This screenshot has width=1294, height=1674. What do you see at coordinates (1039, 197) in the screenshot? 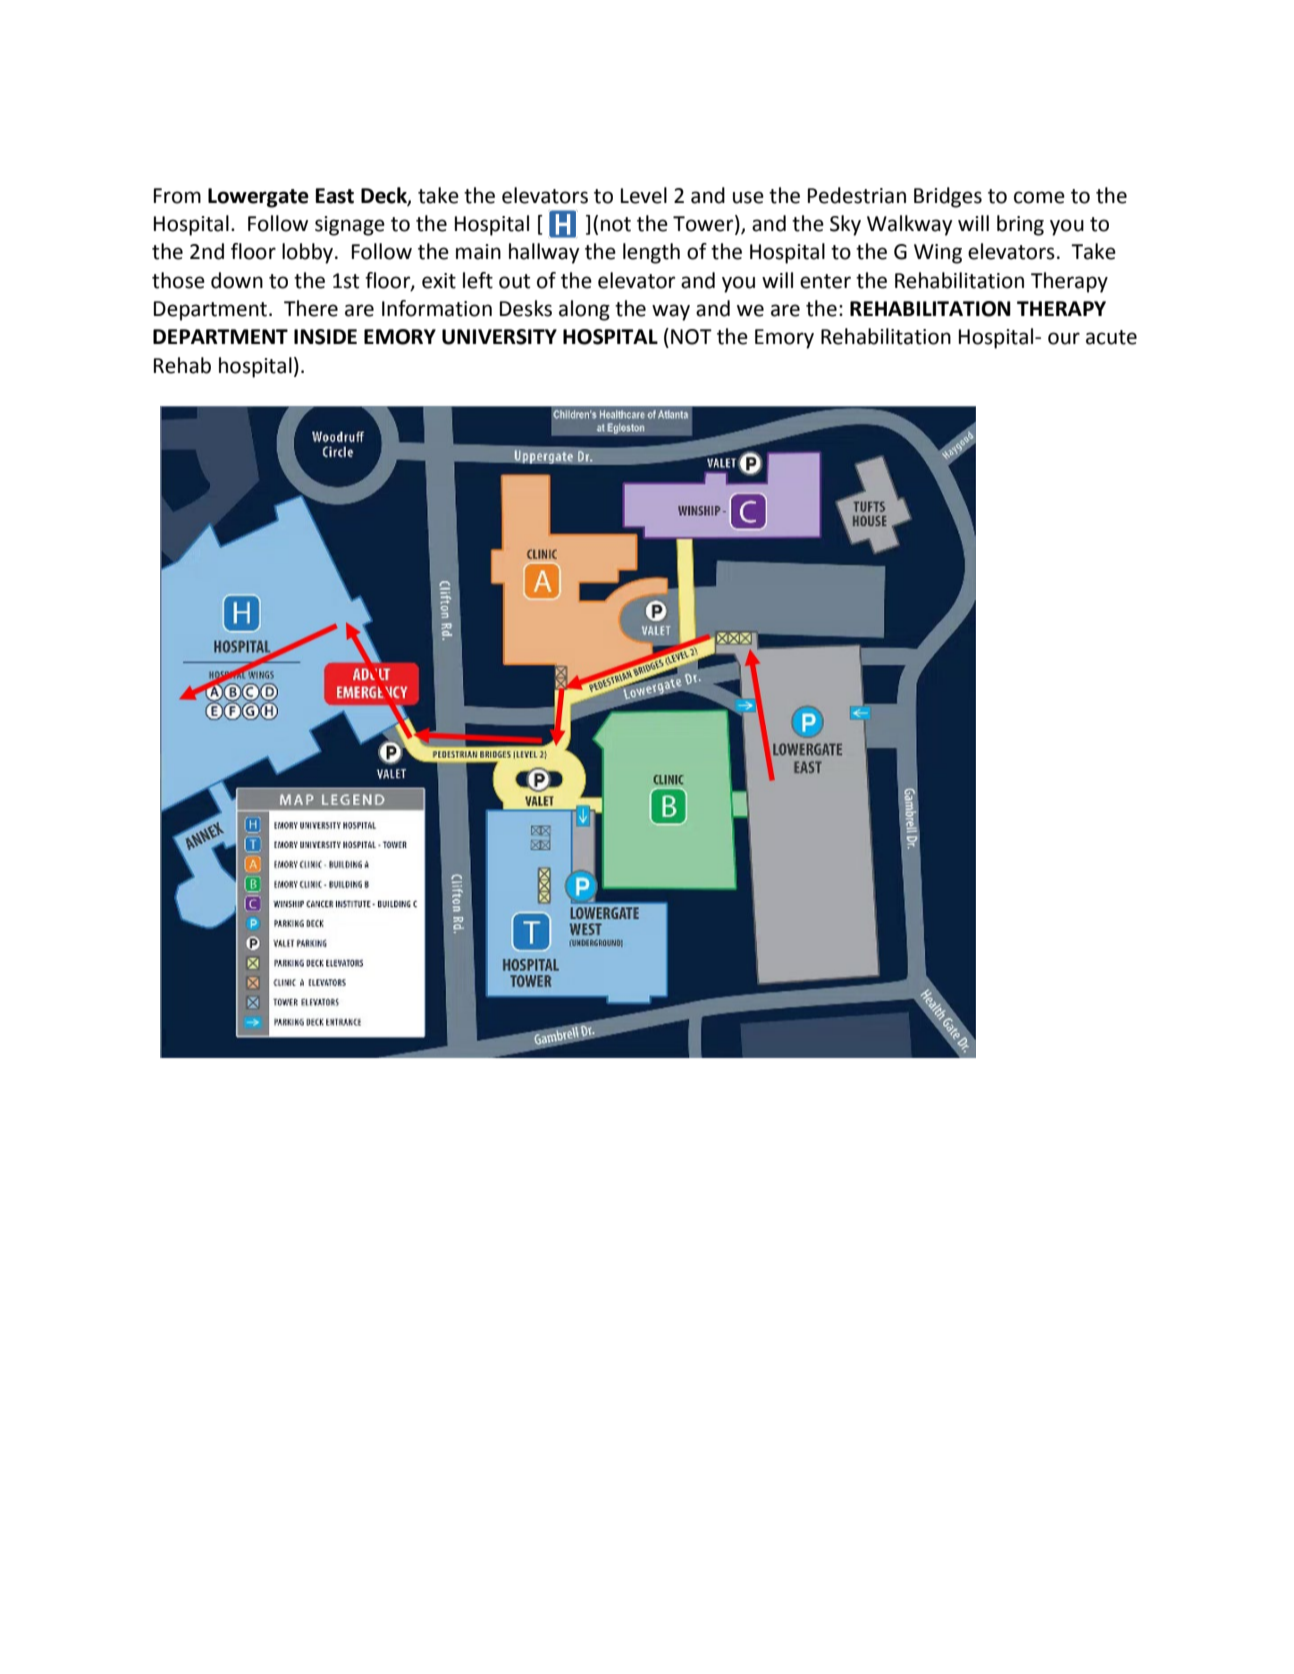
I see `come` at bounding box center [1039, 197].
